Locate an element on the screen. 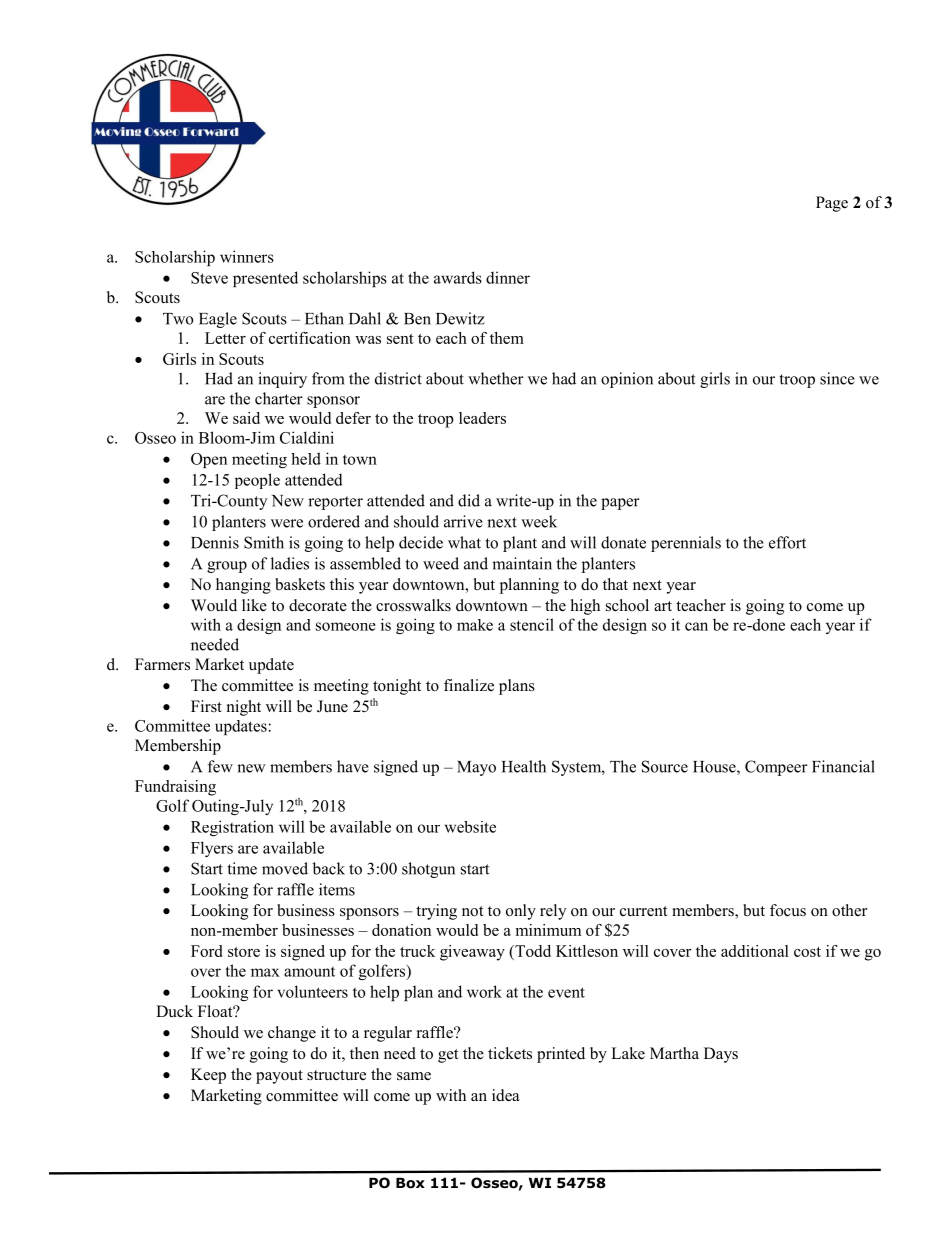 This screenshot has height=1233, width=952. First is located at coordinates (206, 706).
